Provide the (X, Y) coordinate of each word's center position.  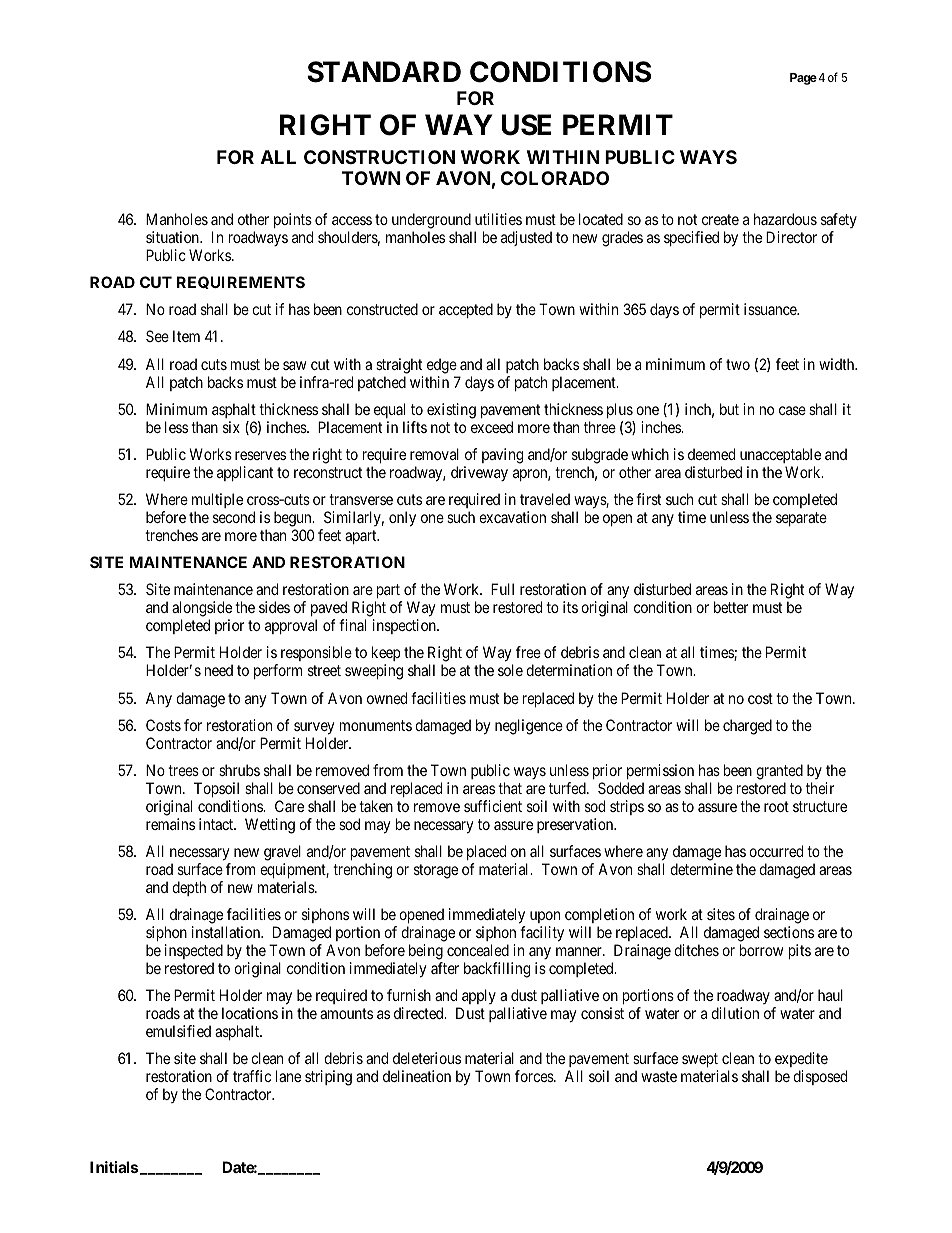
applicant (245, 473)
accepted (466, 310)
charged (747, 727)
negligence (529, 727)
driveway (479, 473)
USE (527, 125)
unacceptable (780, 455)
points (293, 220)
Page (803, 79)
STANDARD (384, 72)
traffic (252, 1076)
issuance (771, 309)
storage (436, 871)
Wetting (270, 826)
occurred (776, 851)
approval (291, 626)
